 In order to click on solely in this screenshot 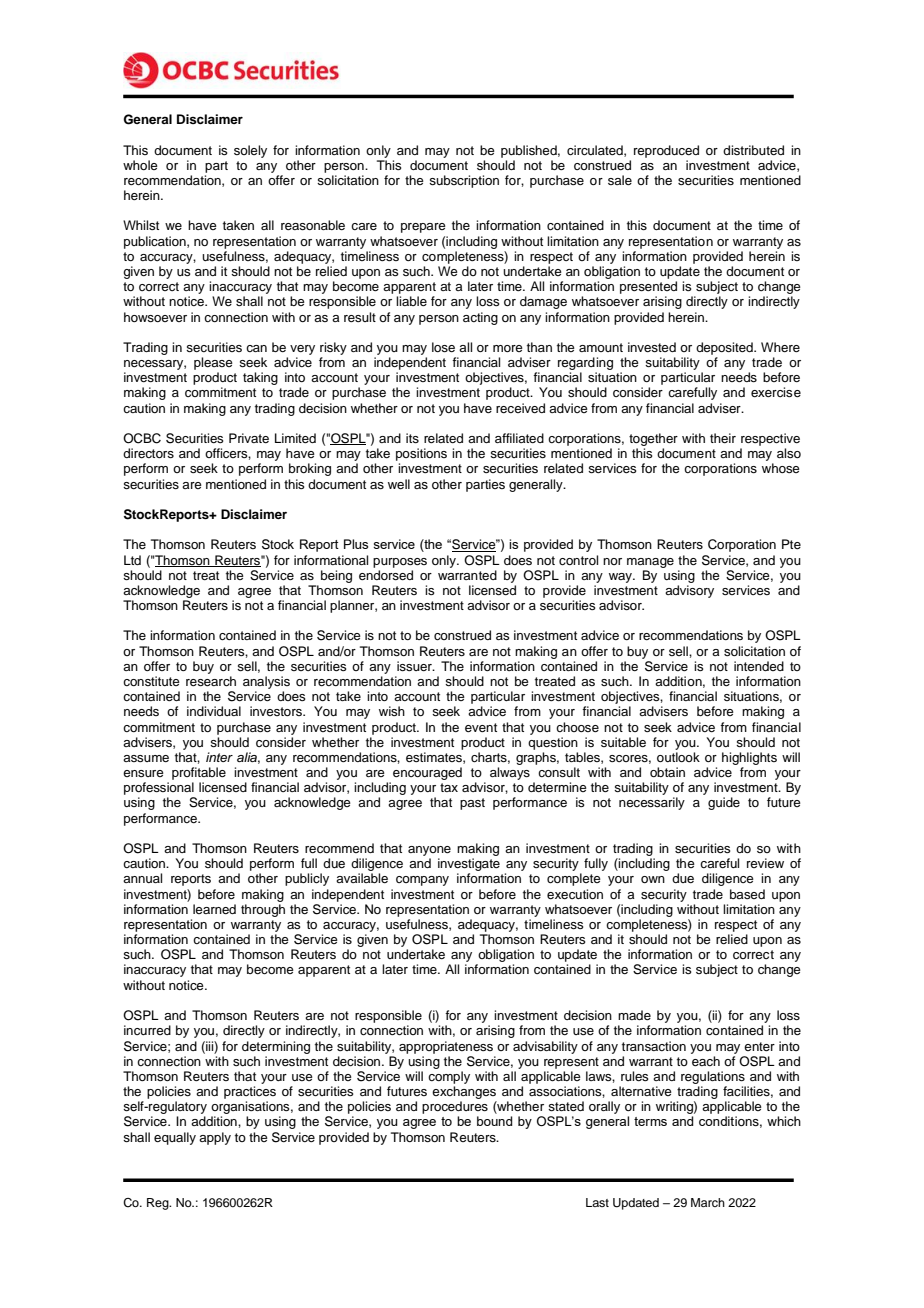, I will do `click(250, 151)`.
